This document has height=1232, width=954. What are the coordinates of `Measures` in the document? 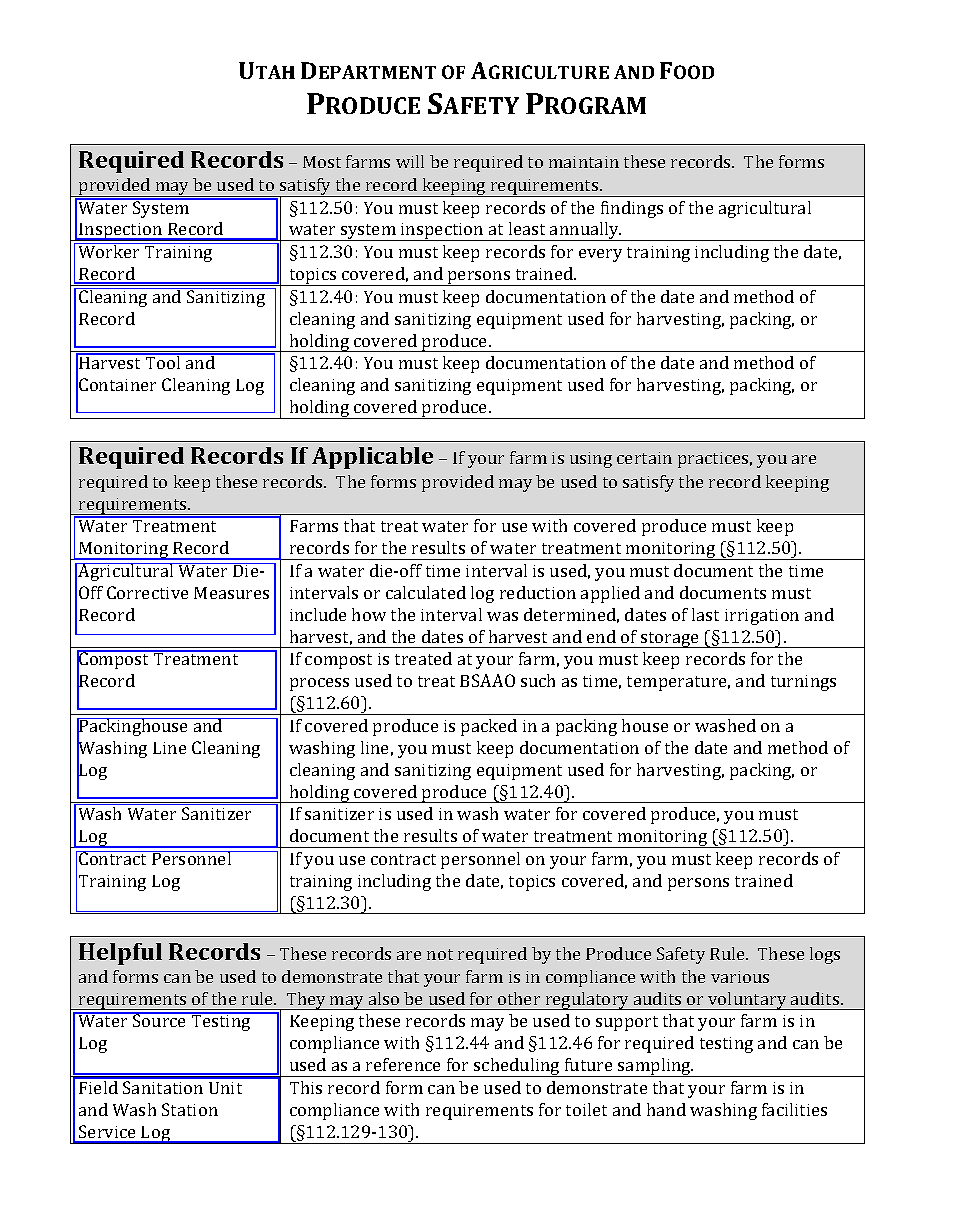 It's located at (231, 593).
